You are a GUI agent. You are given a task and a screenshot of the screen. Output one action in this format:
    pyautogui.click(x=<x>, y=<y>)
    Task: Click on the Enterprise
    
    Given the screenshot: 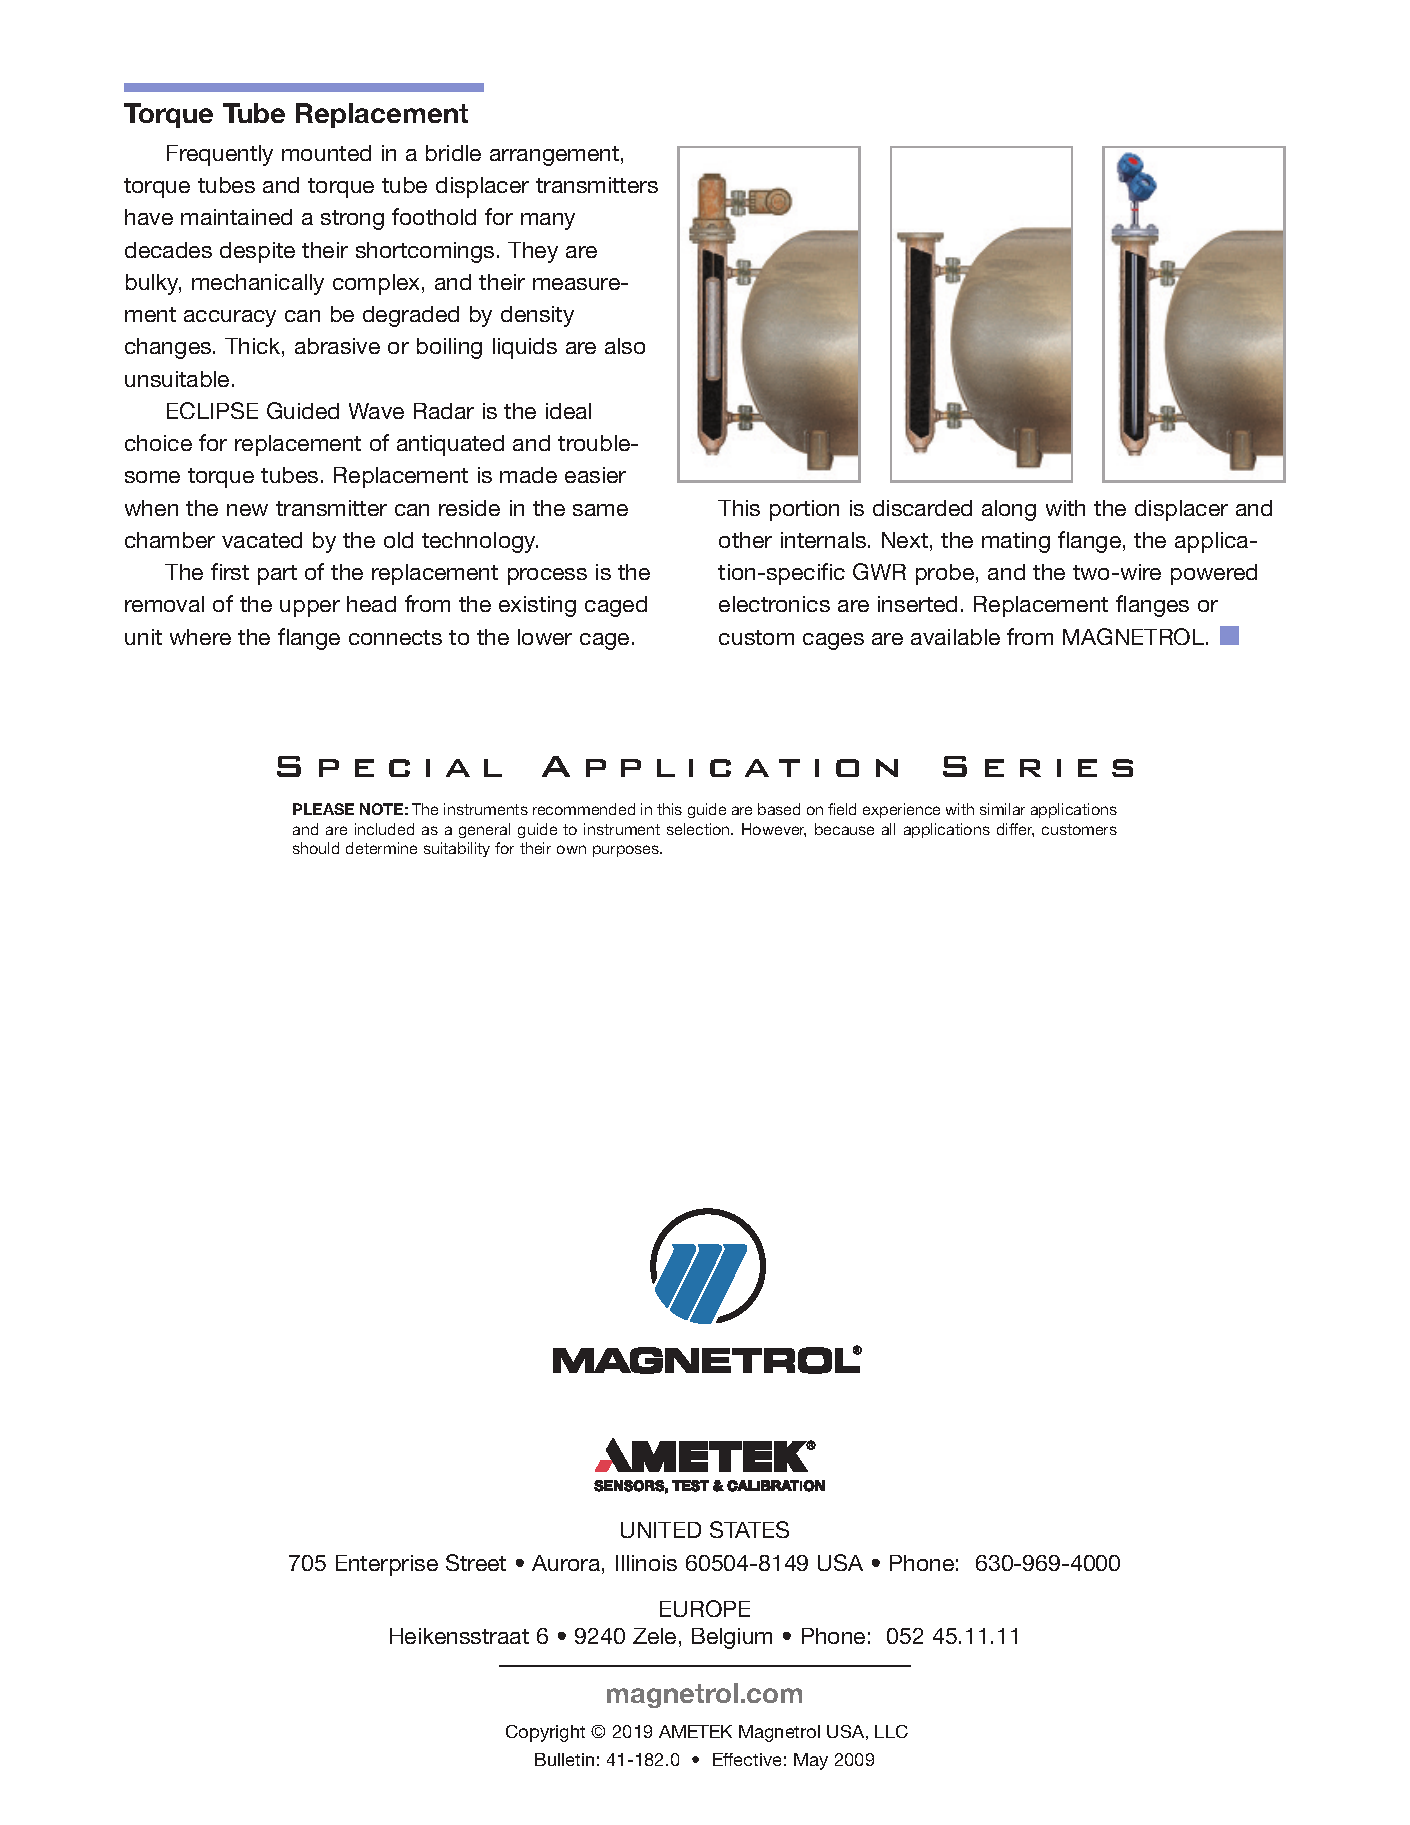 What is the action you would take?
    pyautogui.click(x=387, y=1565)
